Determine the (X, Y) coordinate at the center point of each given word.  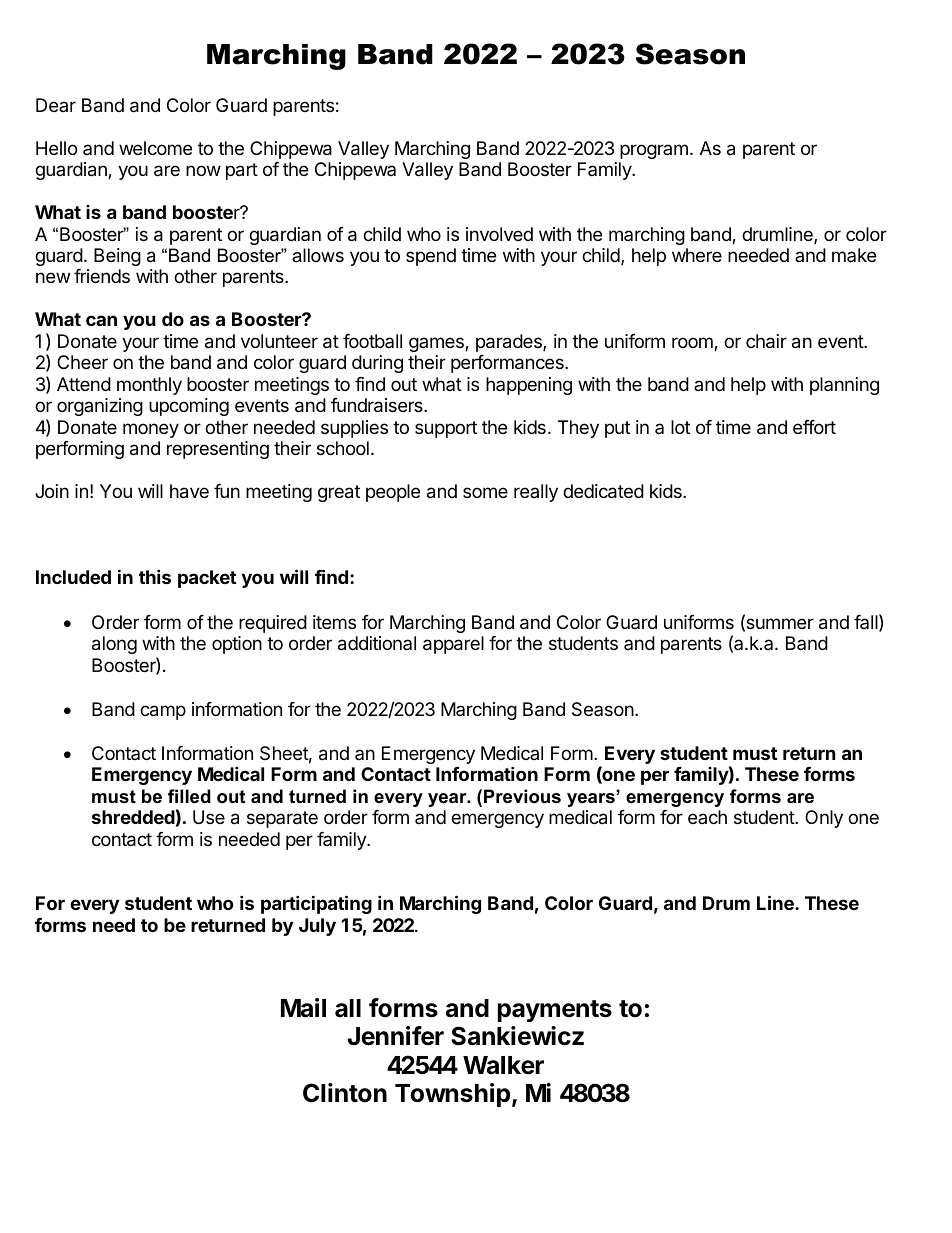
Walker (503, 1065)
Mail (303, 1008)
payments (554, 1011)
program (654, 151)
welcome (155, 148)
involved (499, 234)
